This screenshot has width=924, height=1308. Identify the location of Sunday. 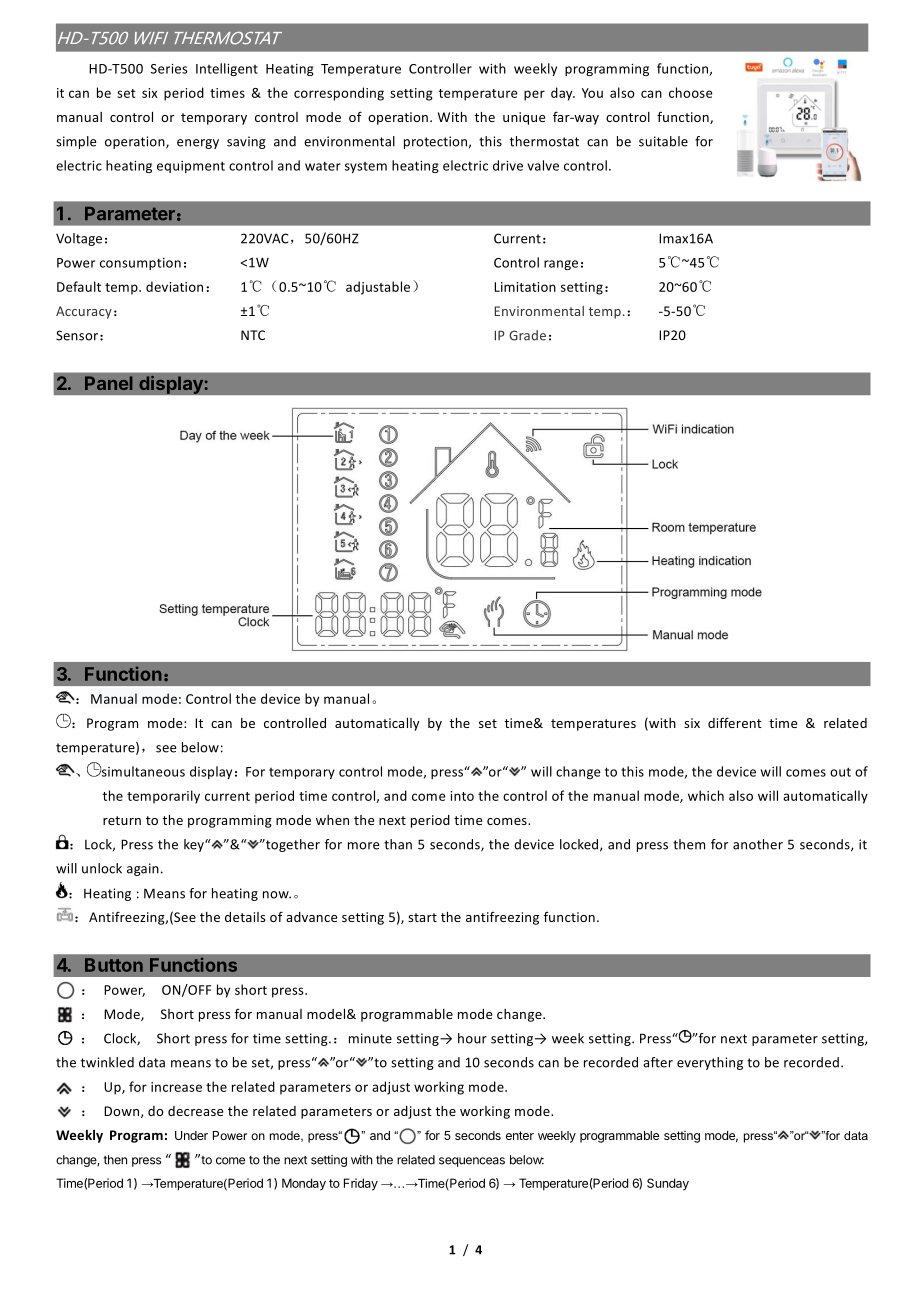
(668, 1184).
